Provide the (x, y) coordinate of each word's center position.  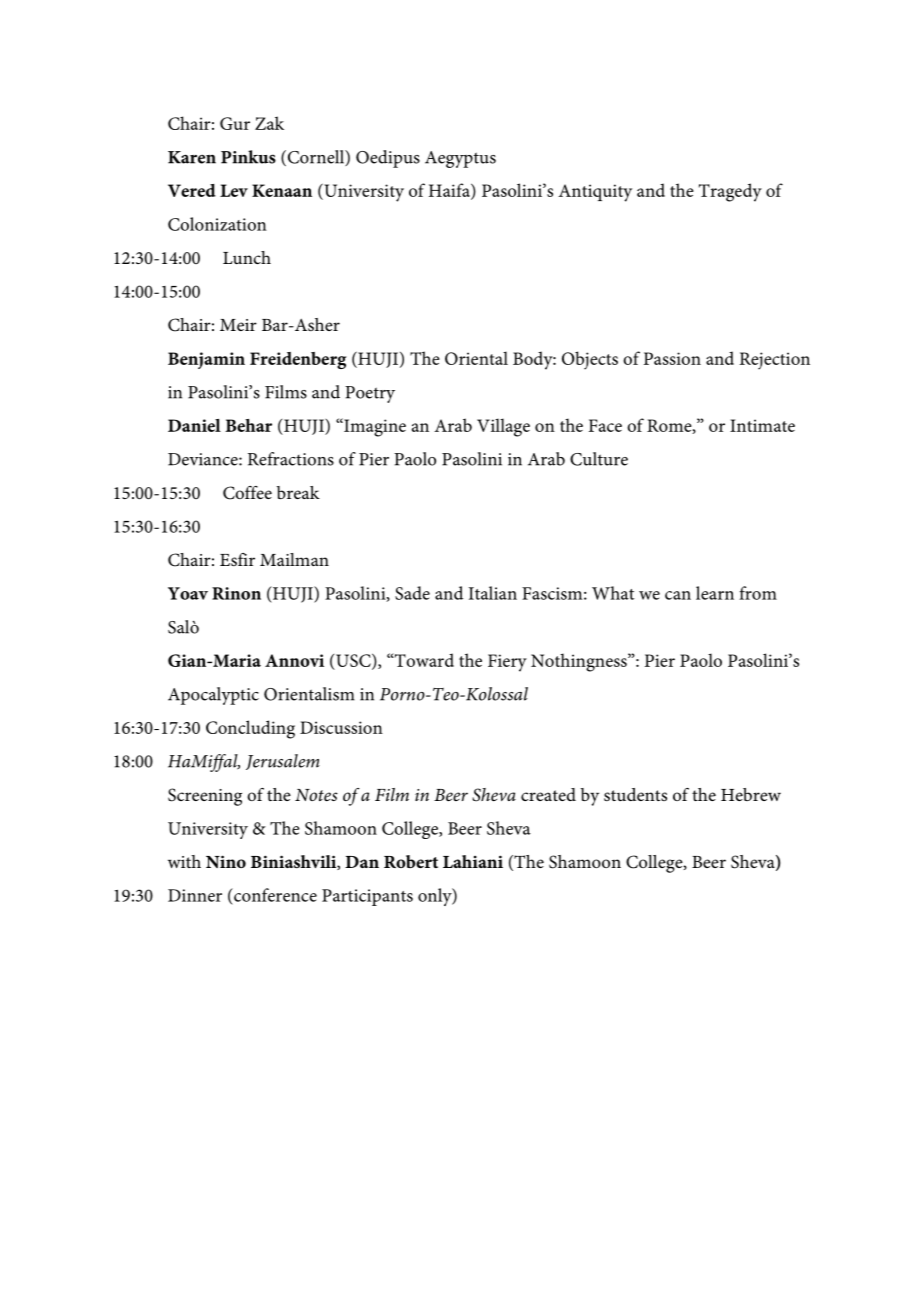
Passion (672, 358)
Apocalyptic (213, 696)
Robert (411, 861)
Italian (493, 593)
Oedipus (388, 159)
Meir (238, 325)
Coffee (247, 493)
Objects (590, 360)
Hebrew (751, 794)
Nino (226, 861)
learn (715, 593)
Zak (269, 123)
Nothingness (580, 662)
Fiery (507, 663)
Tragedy (730, 192)
